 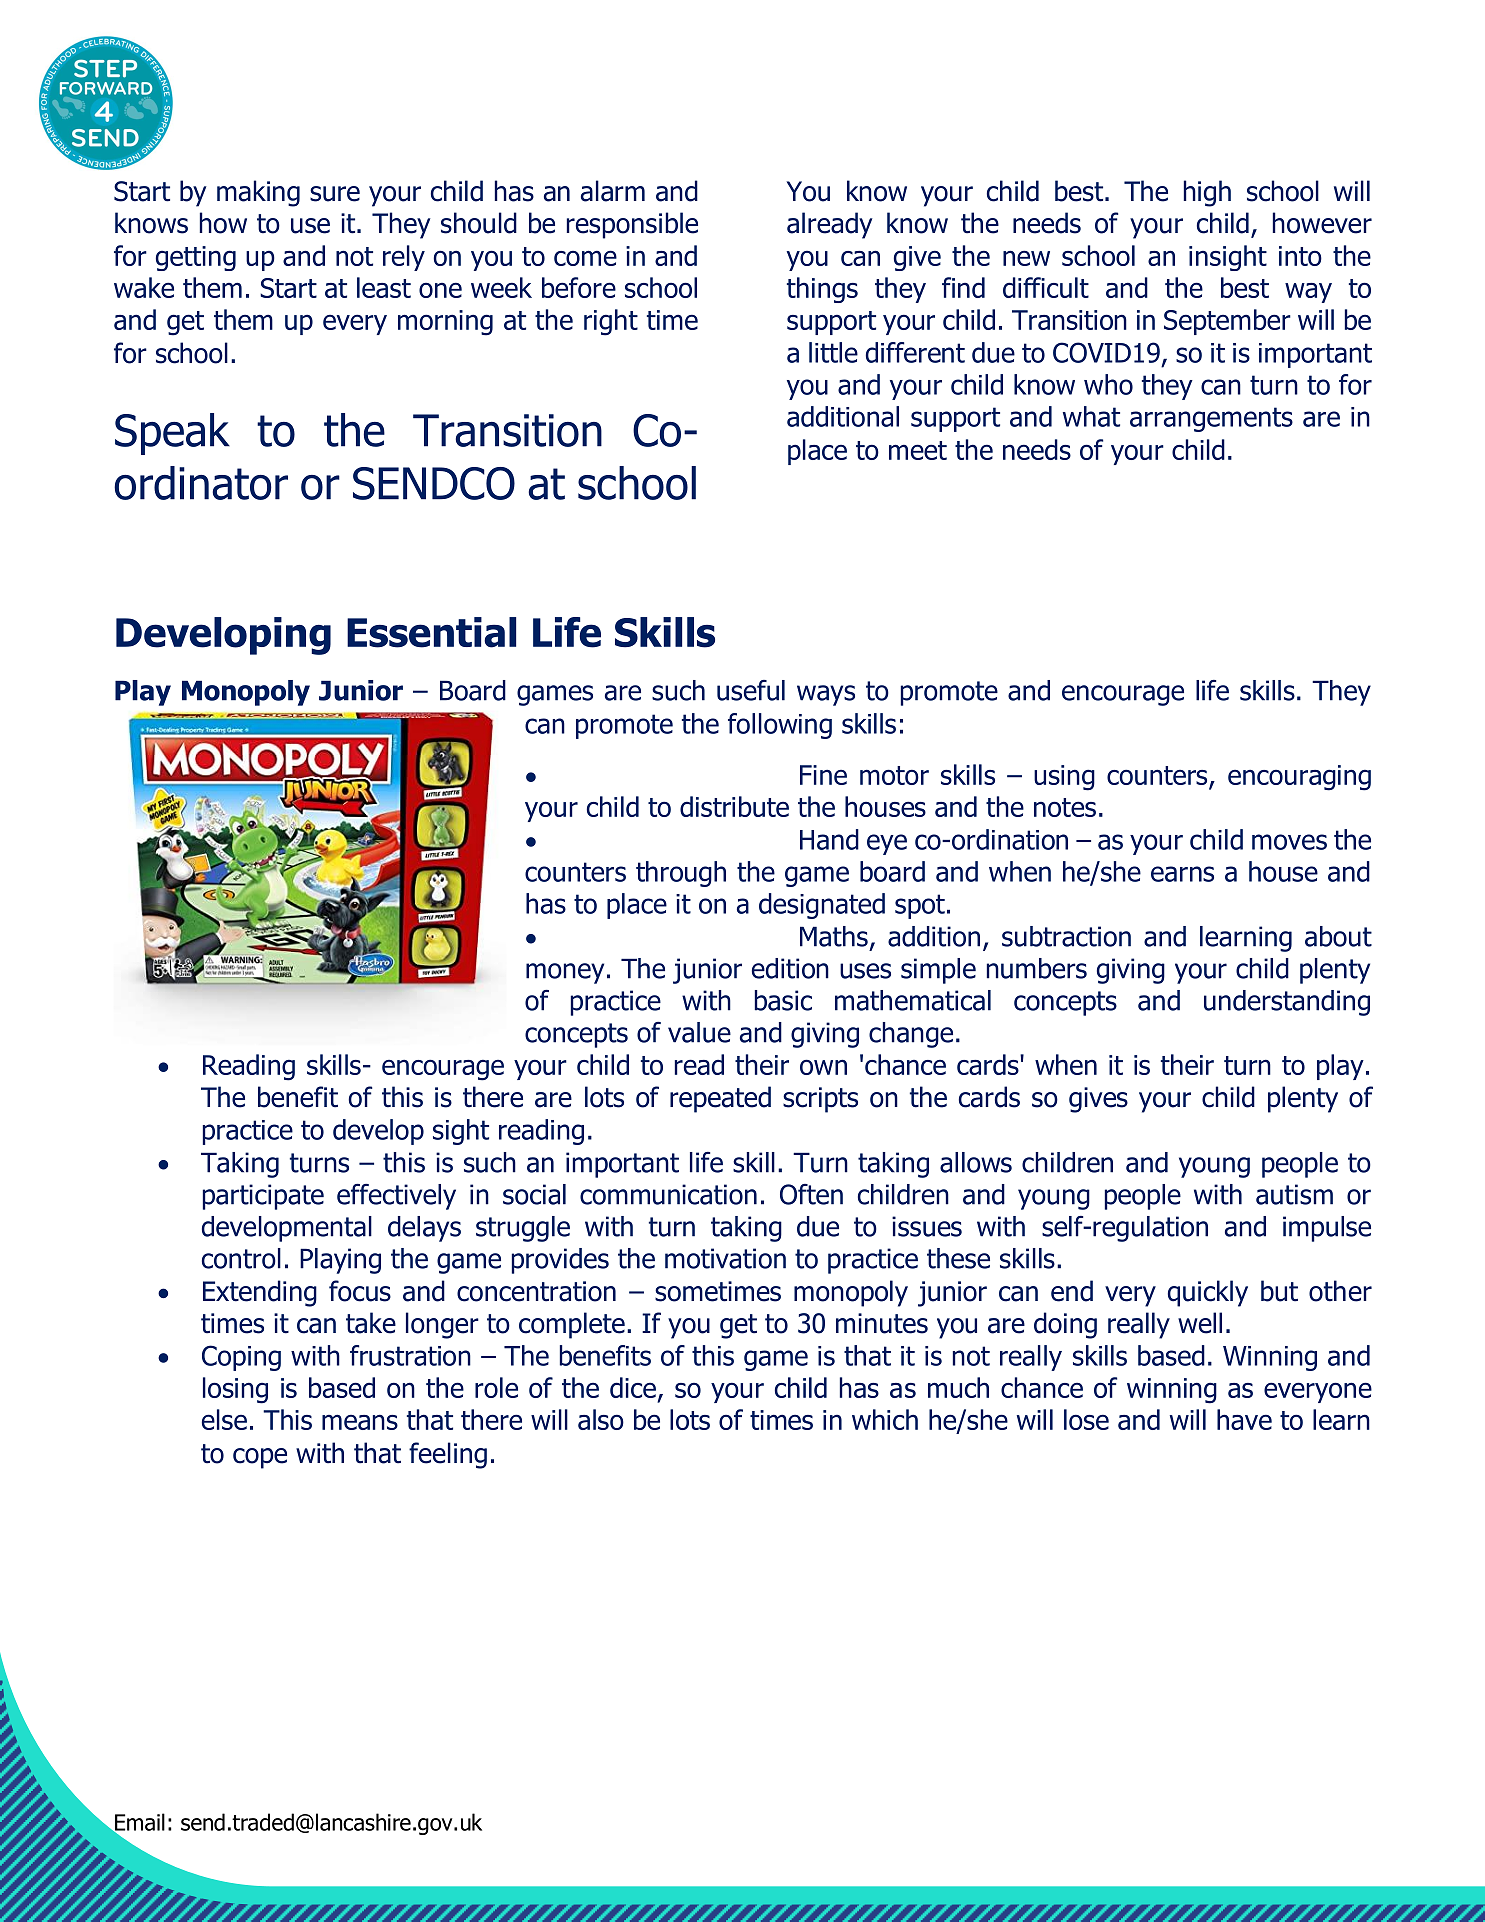 What do you see at coordinates (601, 1419) in the screenshot?
I see `also` at bounding box center [601, 1419].
